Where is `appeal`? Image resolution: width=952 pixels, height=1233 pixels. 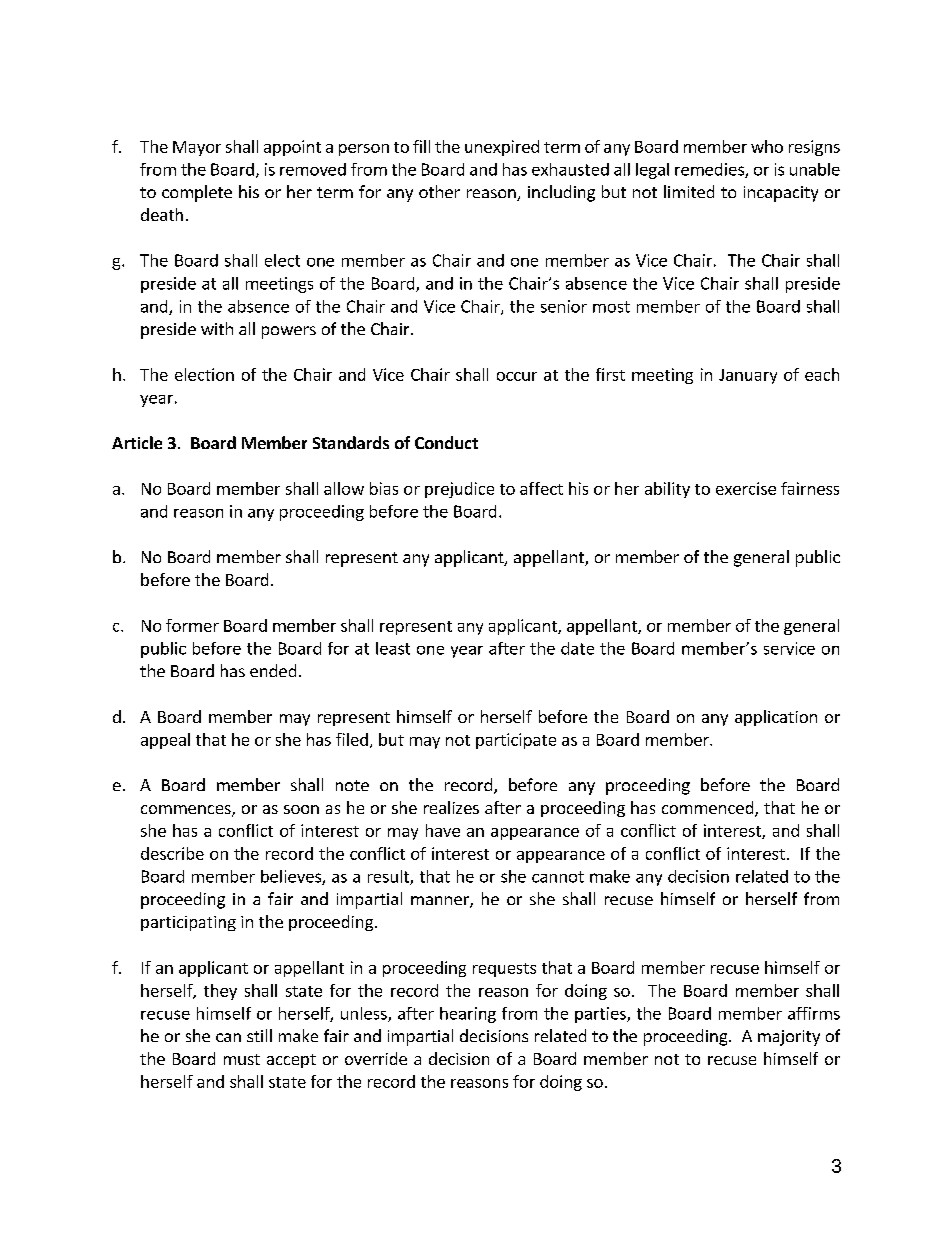 appeal is located at coordinates (165, 741).
